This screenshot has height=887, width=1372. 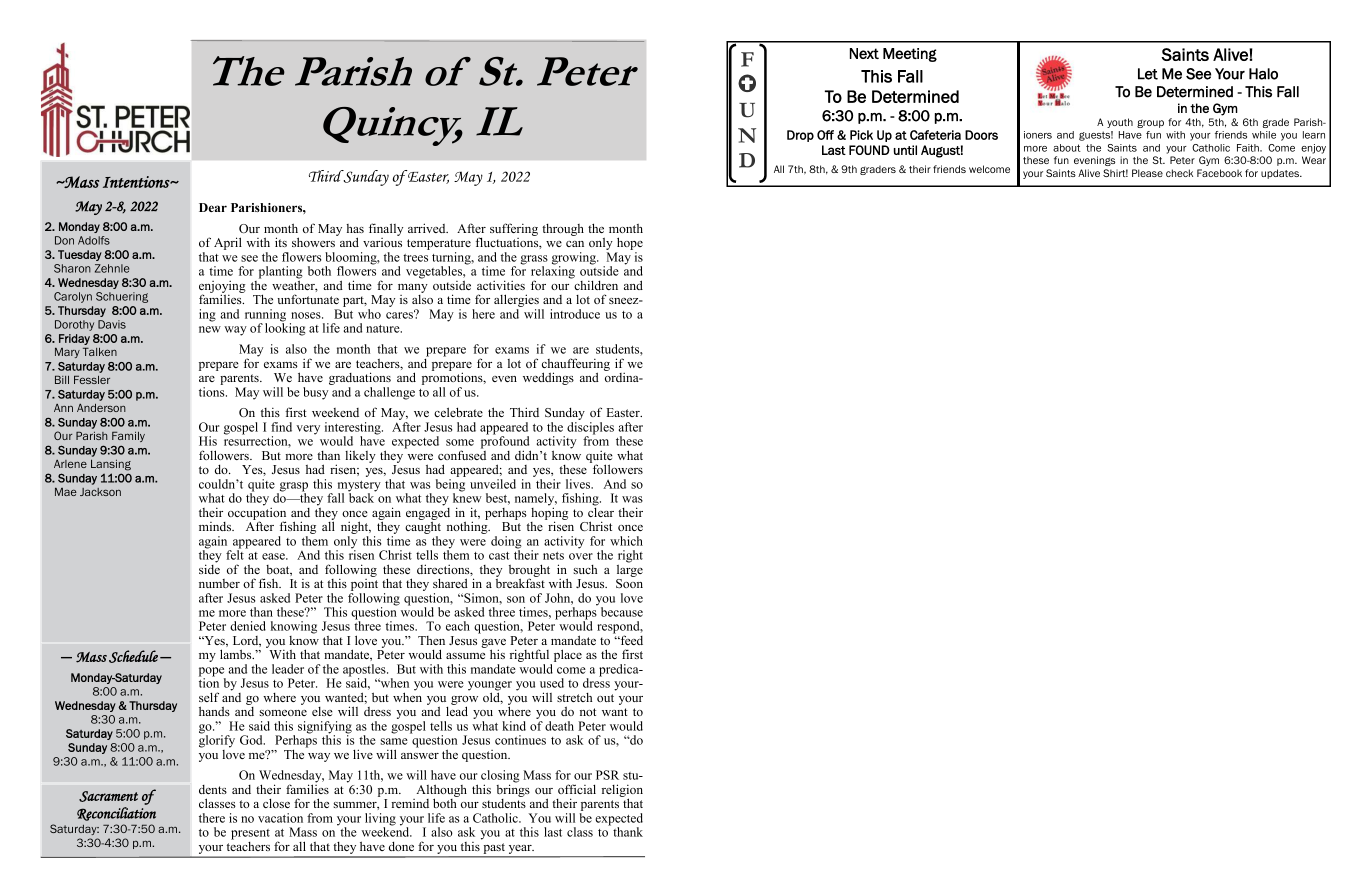 I want to click on introduce, so click(x=575, y=314).
